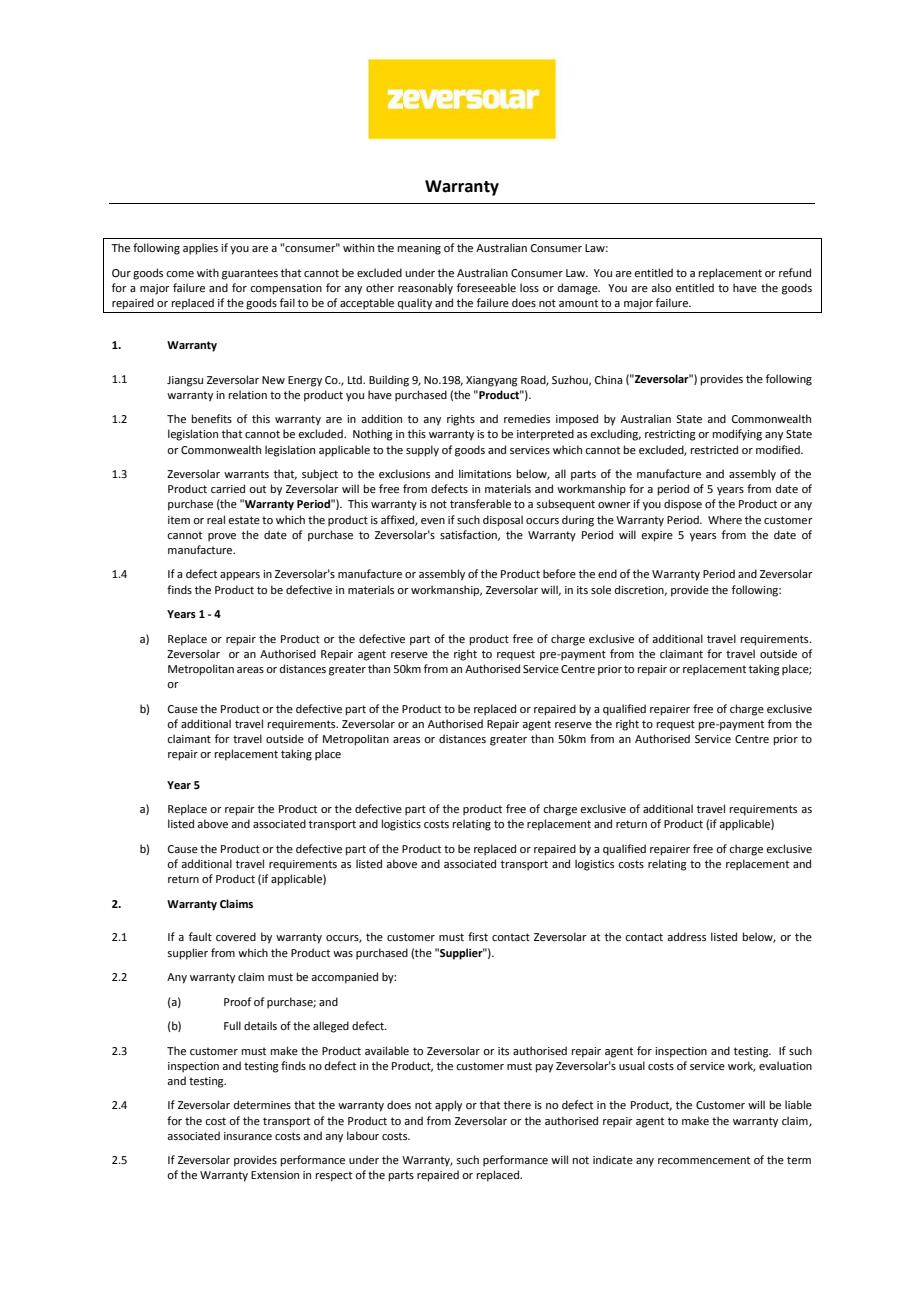 Image resolution: width=924 pixels, height=1308 pixels. What do you see at coordinates (250, 274) in the image?
I see `guarantees` at bounding box center [250, 274].
